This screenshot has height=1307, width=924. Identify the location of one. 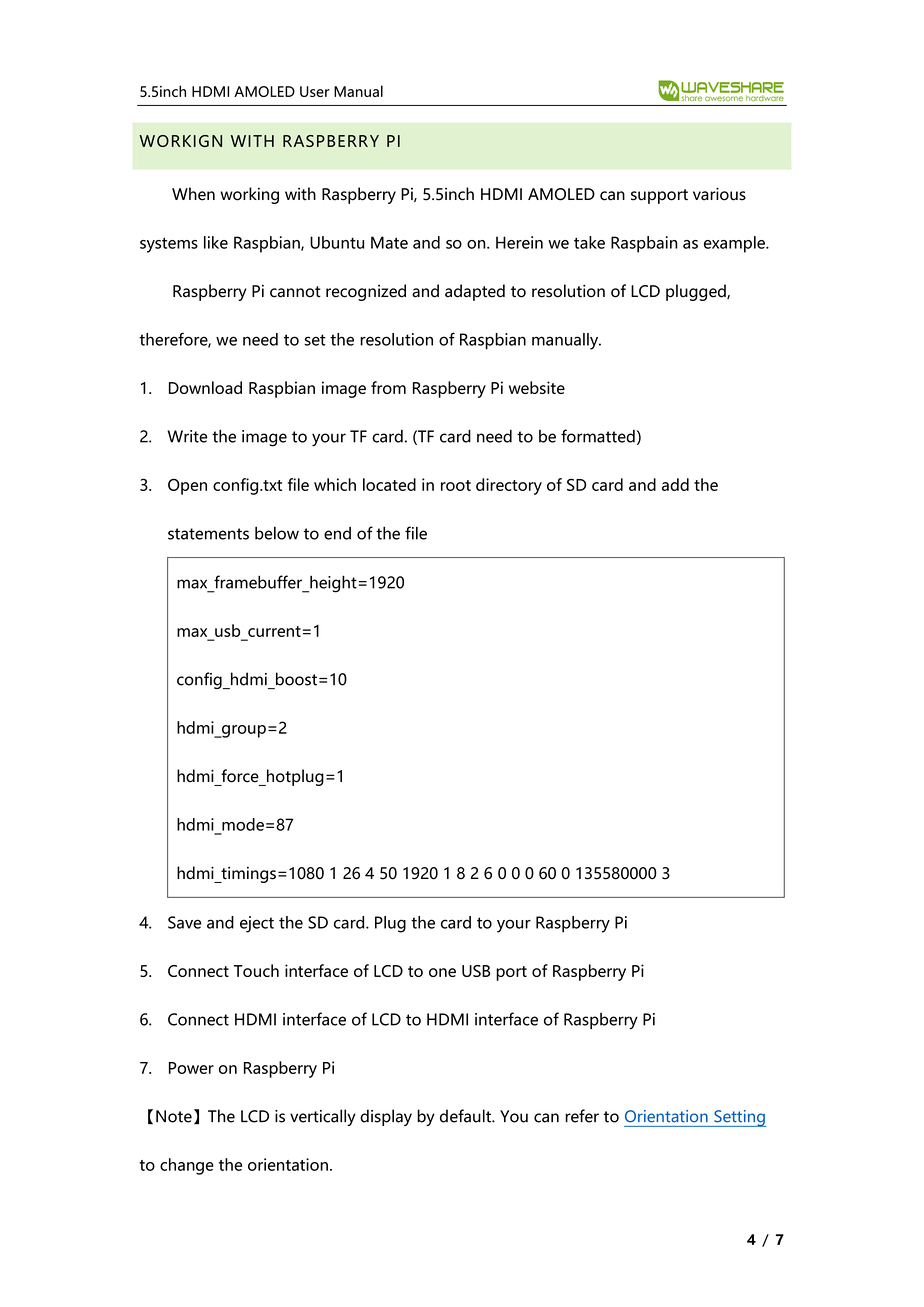
(442, 972).
